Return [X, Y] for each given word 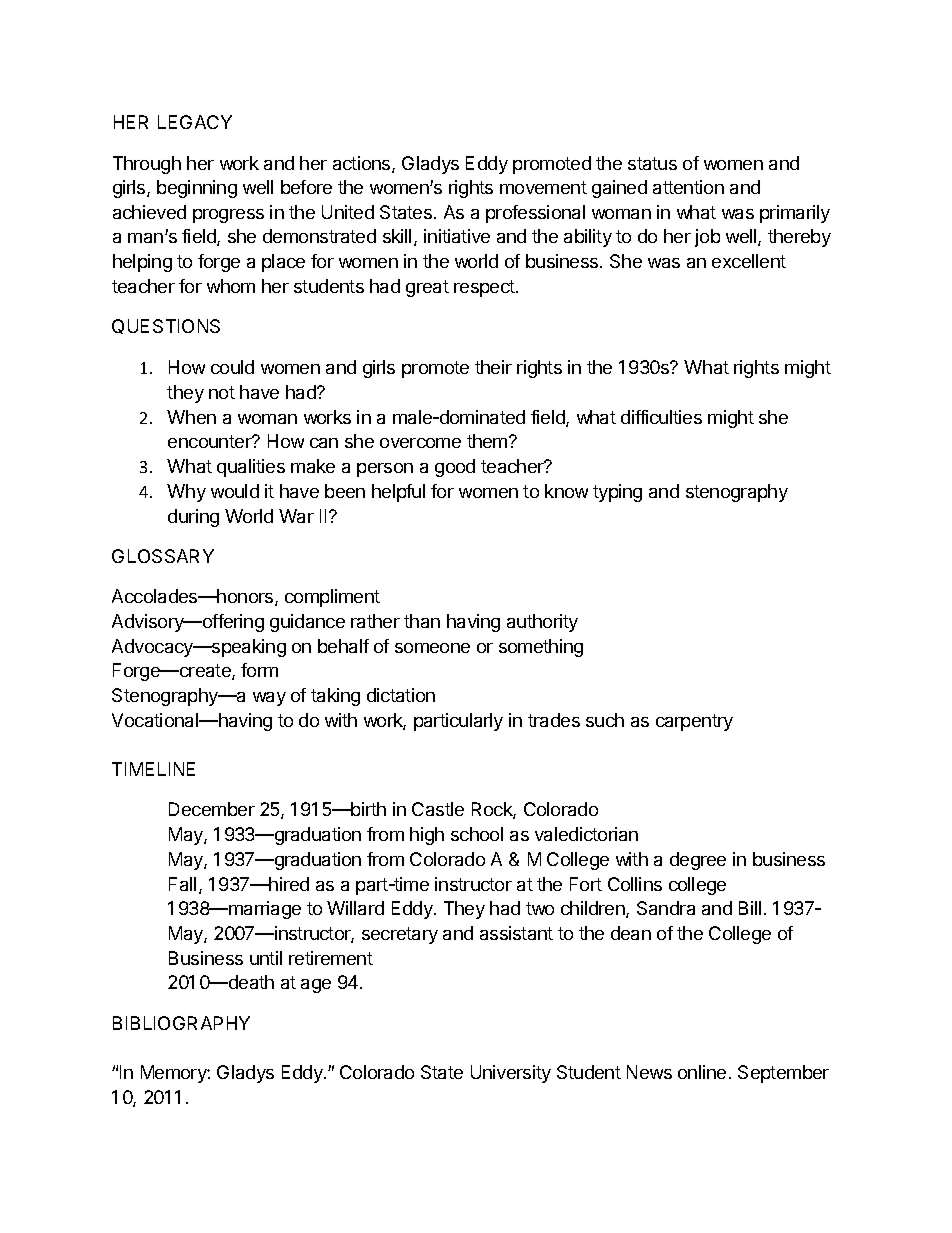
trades [554, 720]
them [488, 441]
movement [543, 187]
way [269, 699]
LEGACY [195, 122]
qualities [251, 468]
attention [688, 187]
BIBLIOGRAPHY [181, 1023]
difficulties [661, 417]
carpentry [694, 722]
